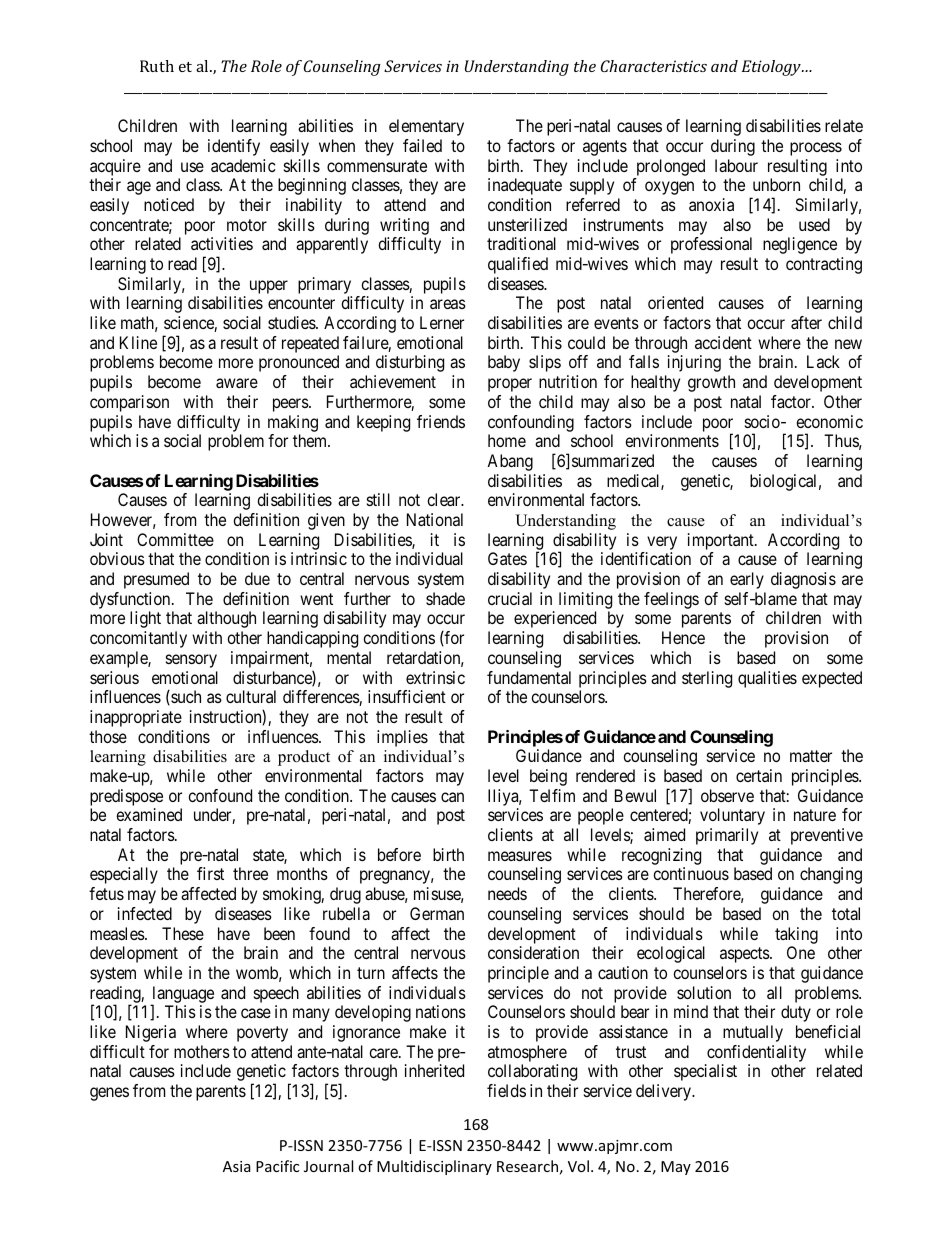 The height and width of the screenshot is (1233, 952). I want to click on certain, so click(759, 775).
